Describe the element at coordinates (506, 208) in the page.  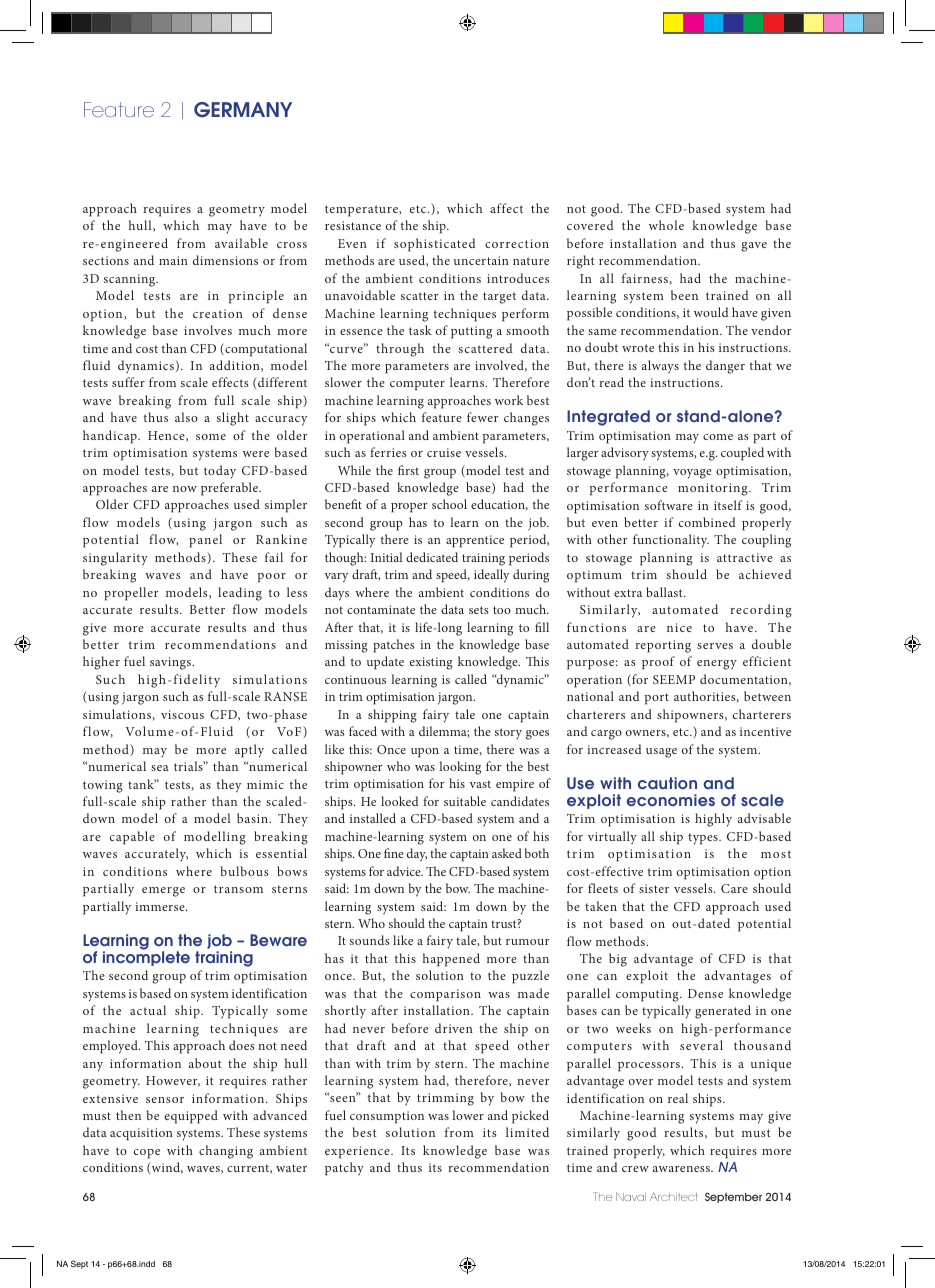
I see `affect` at that location.
